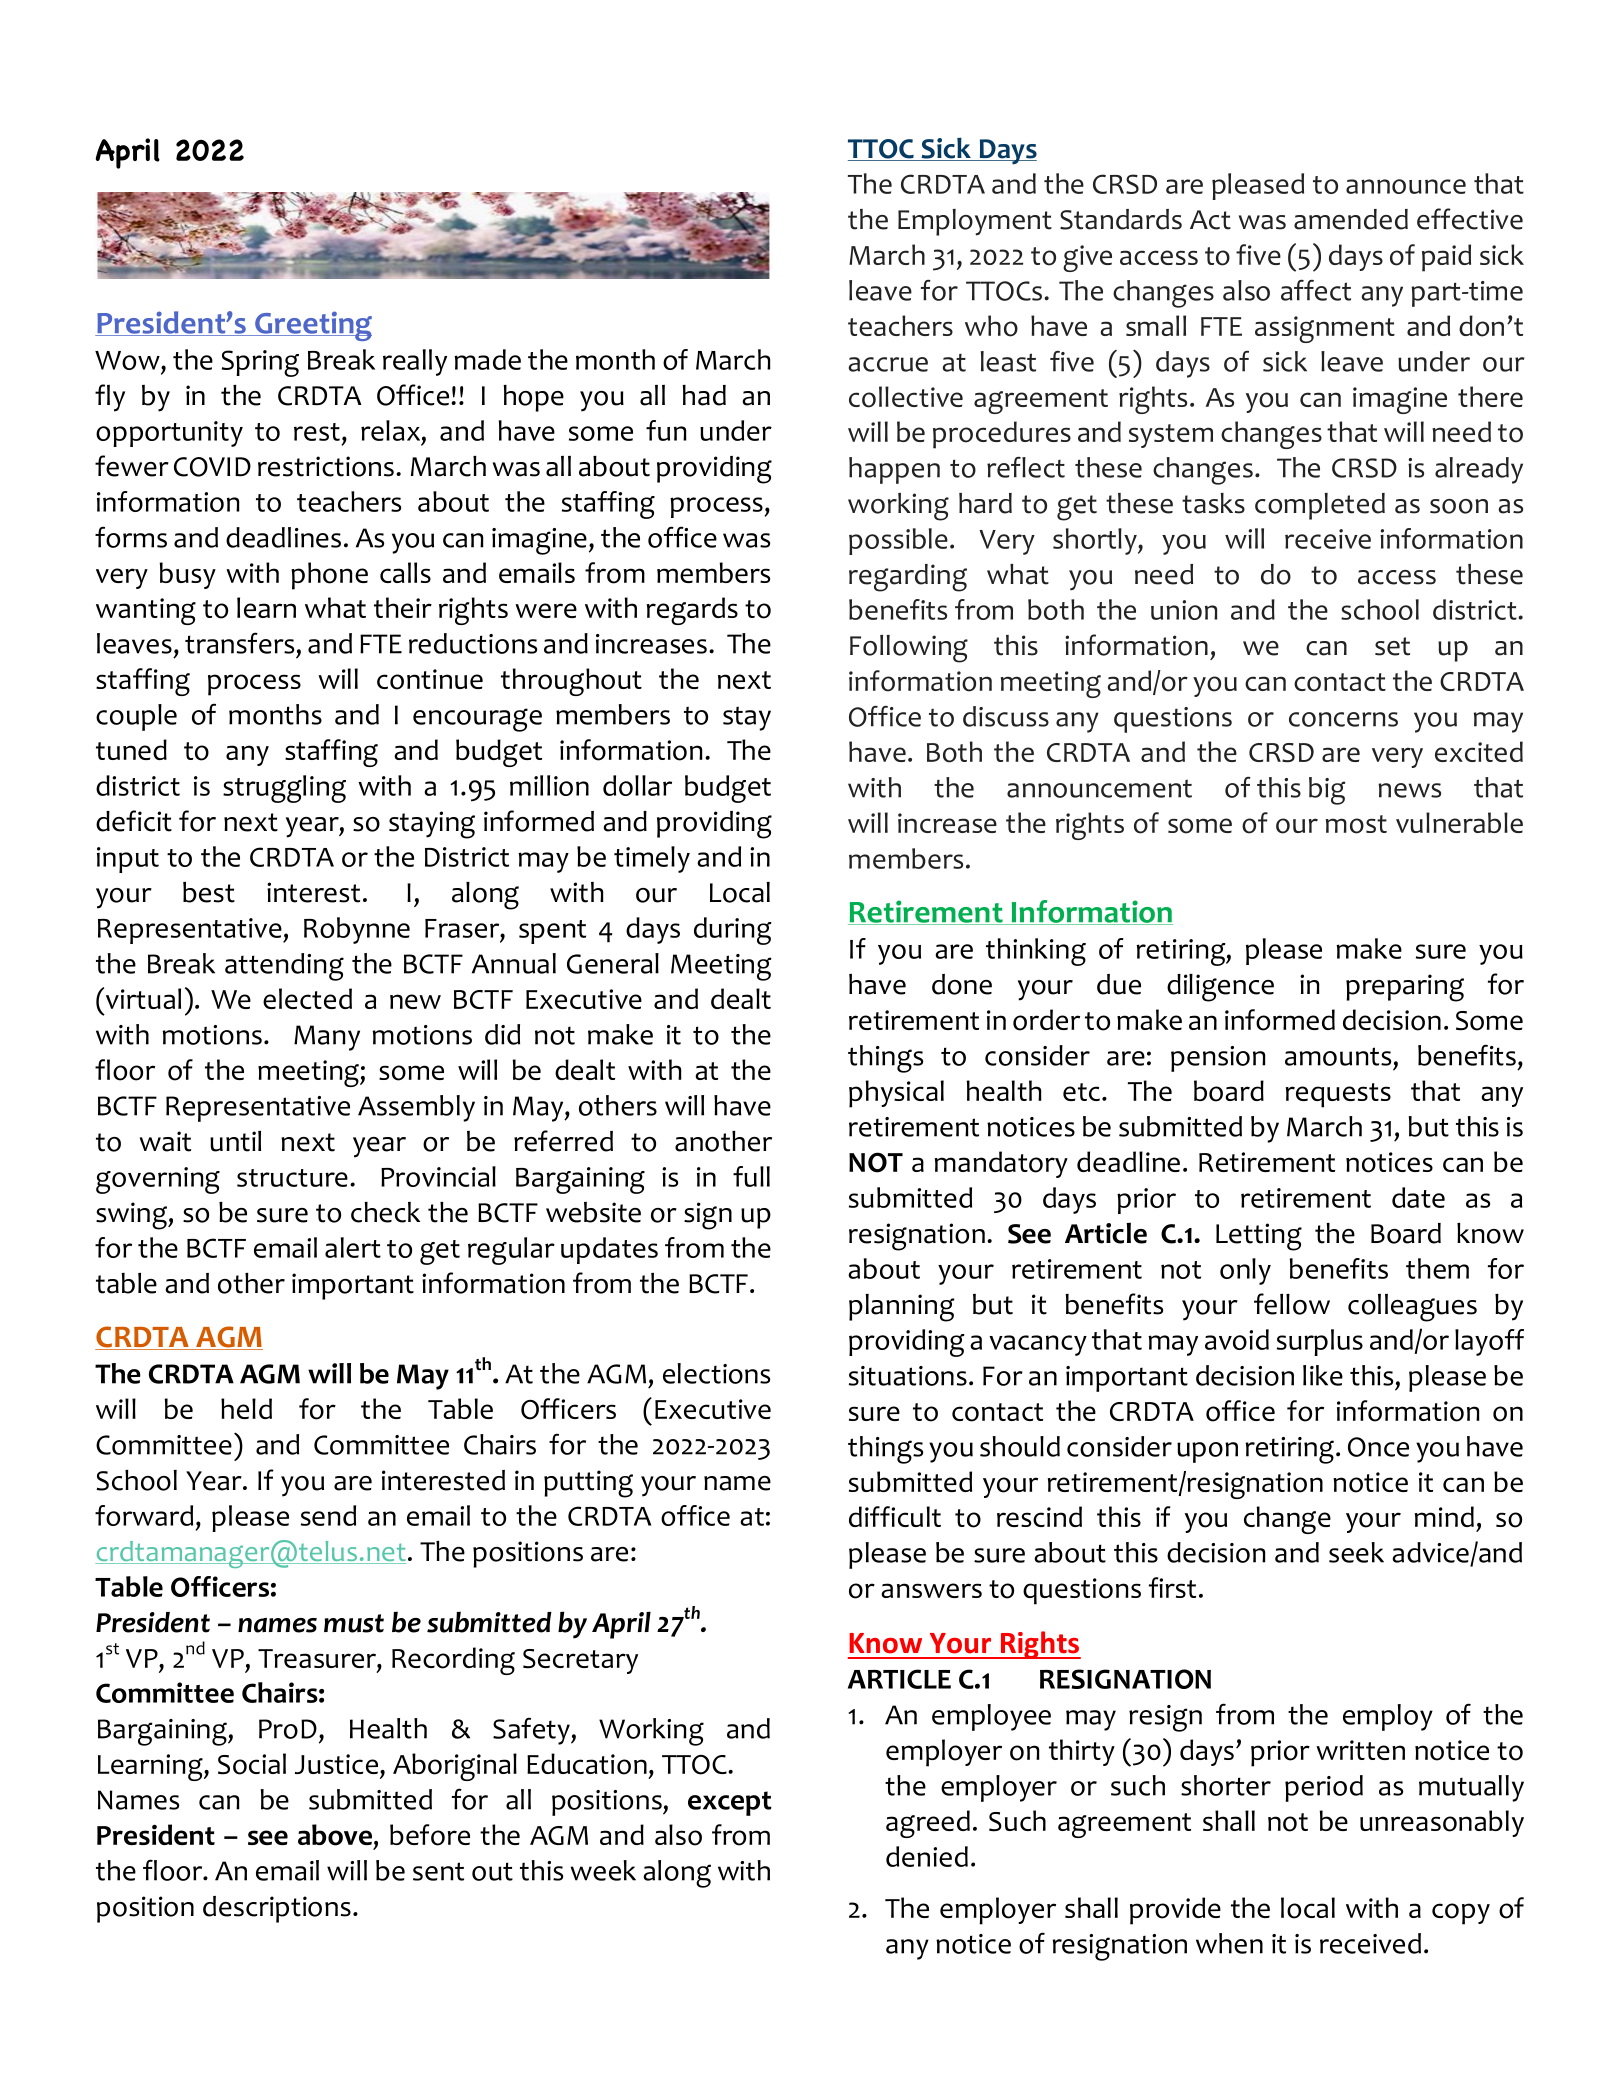 Image resolution: width=1619 pixels, height=2095 pixels. I want to click on Many, so click(327, 1038).
